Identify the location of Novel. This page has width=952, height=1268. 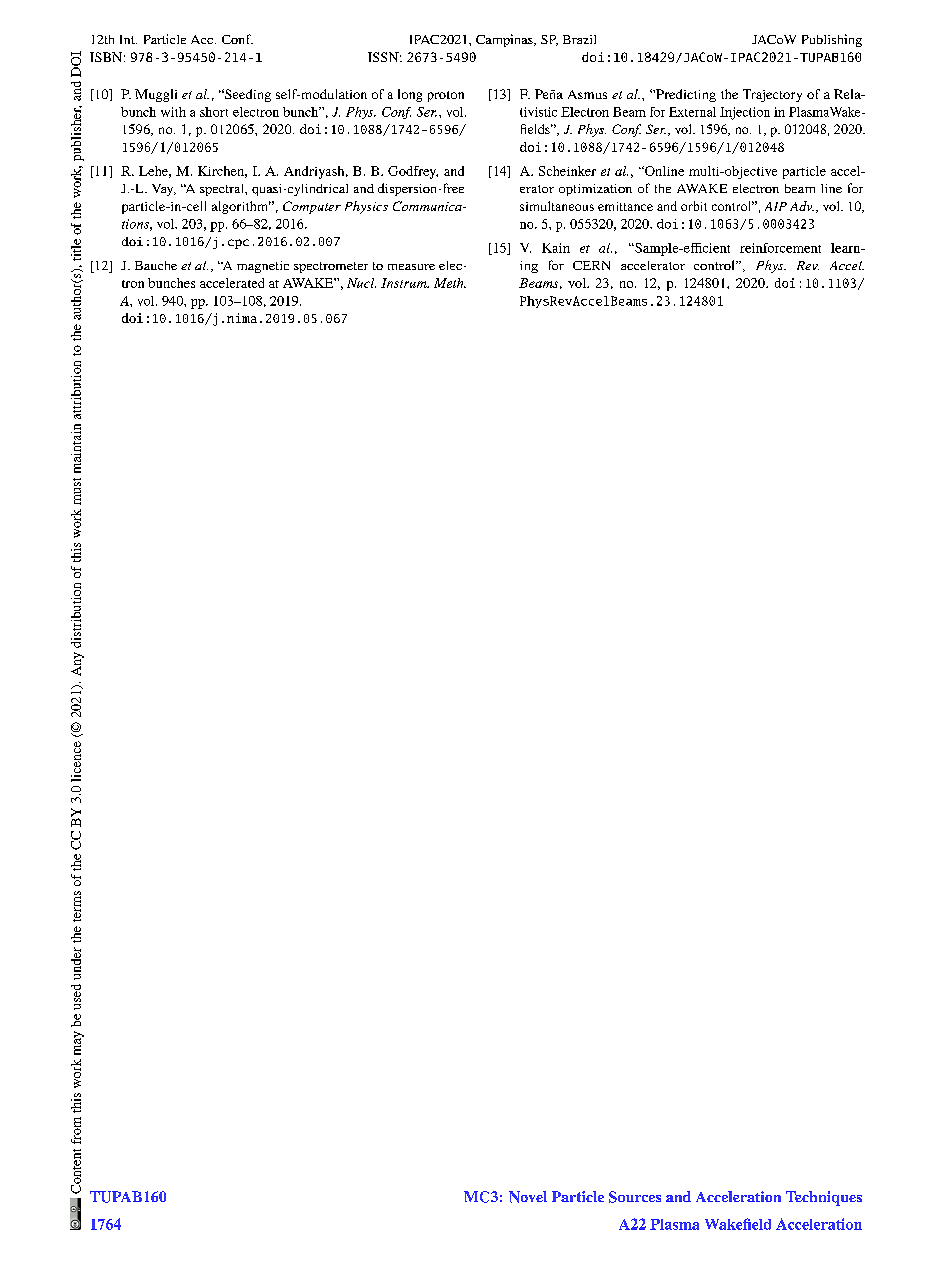
(528, 1197).
